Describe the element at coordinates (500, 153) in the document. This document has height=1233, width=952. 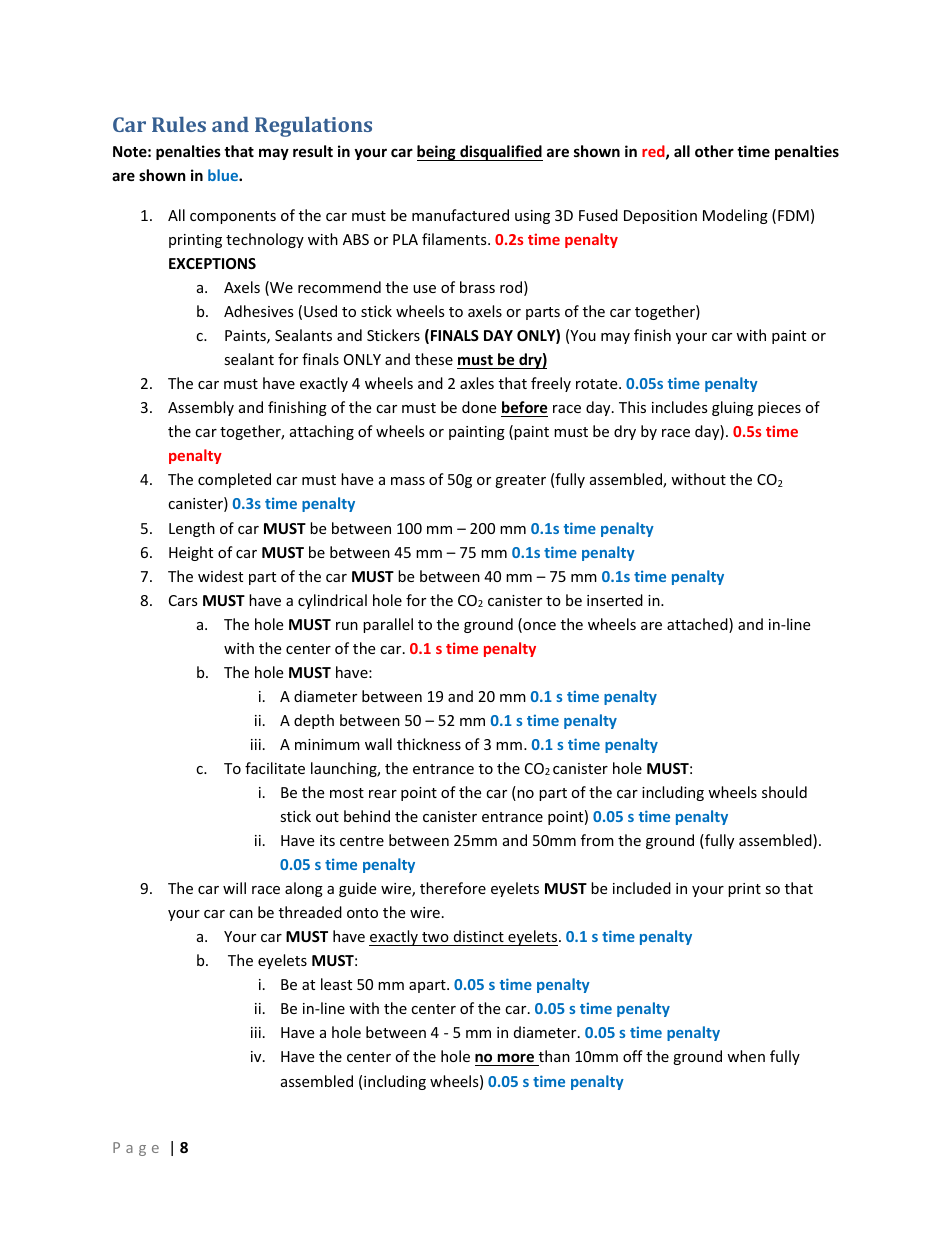
I see `disqualified` at that location.
